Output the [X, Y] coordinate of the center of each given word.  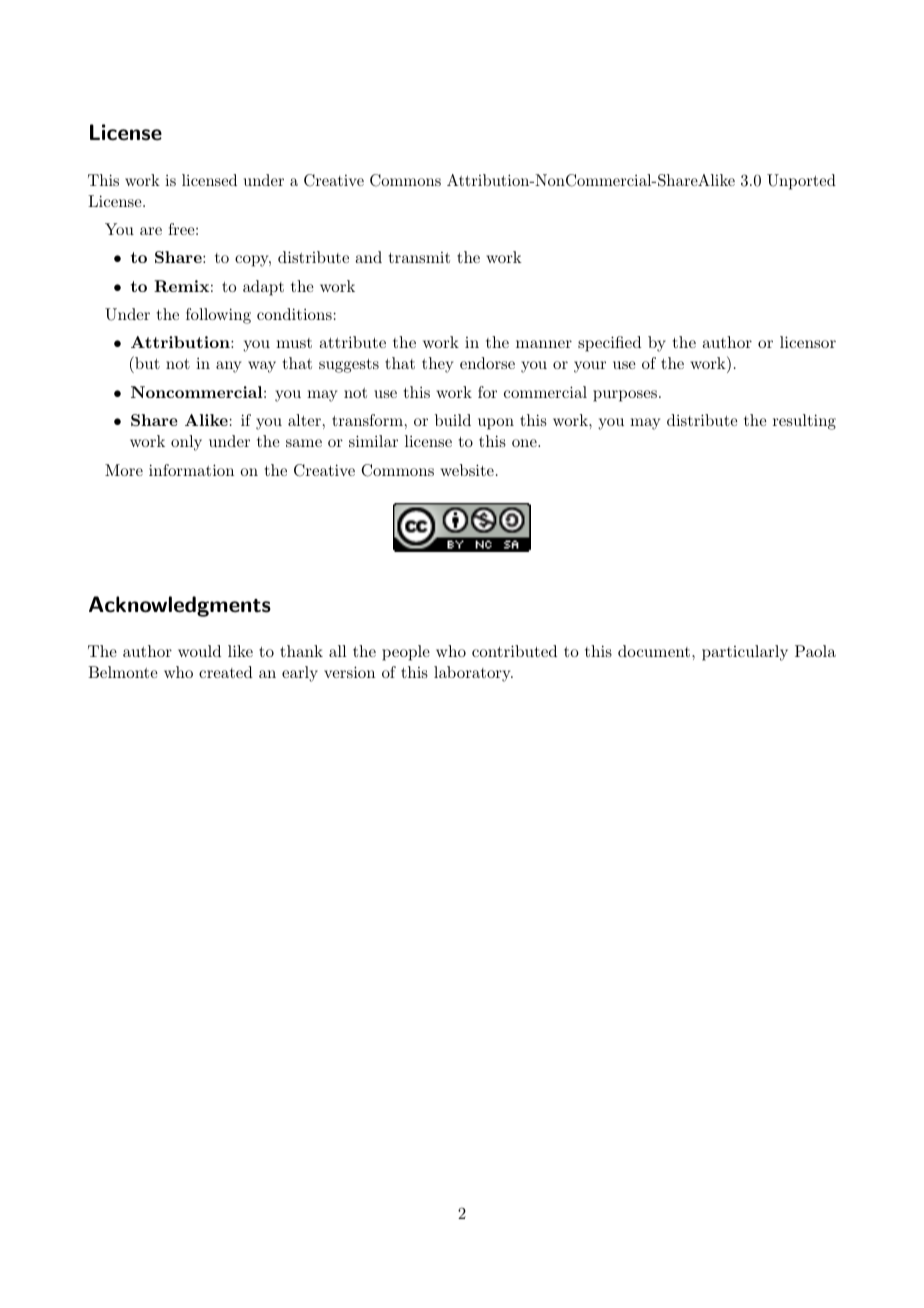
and [368, 257]
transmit [419, 257]
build [453, 420]
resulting [804, 422]
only [186, 443]
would [199, 651]
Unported [801, 182]
